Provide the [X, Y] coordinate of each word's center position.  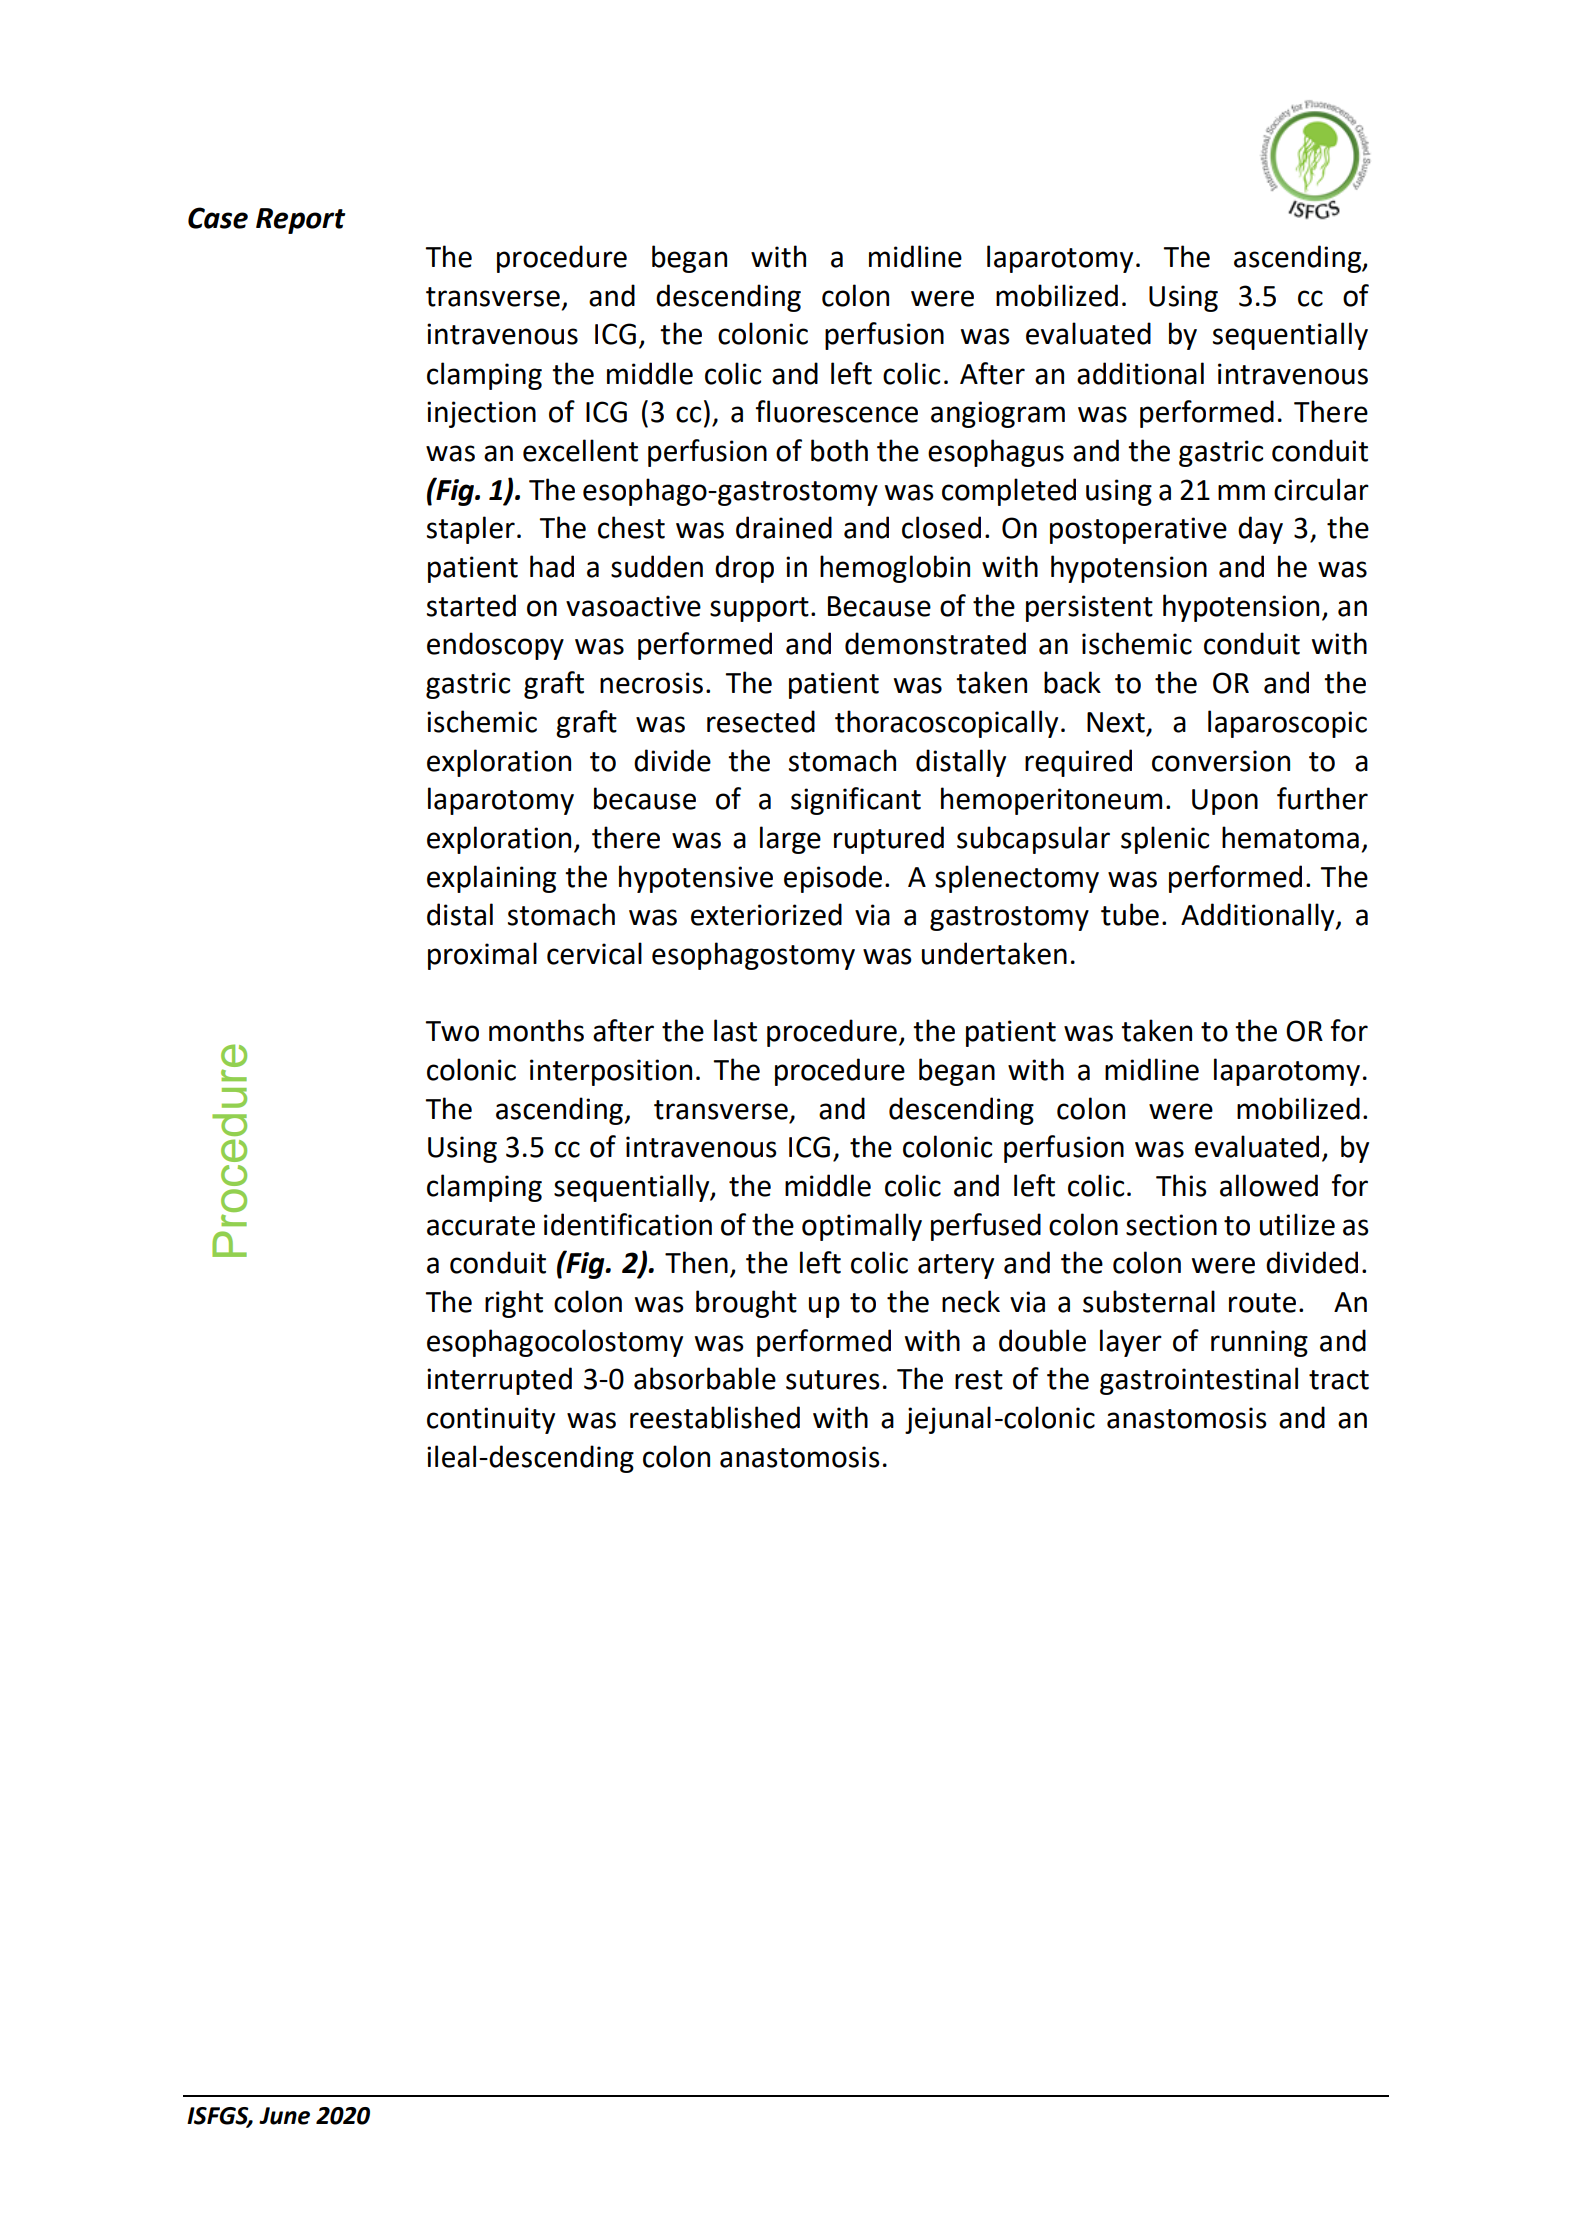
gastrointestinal [1199, 1381]
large [790, 840]
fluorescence [837, 411]
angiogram [998, 414]
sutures [833, 1380]
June [284, 2116]
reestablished [715, 1417]
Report [300, 221]
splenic [1165, 840]
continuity [491, 1420]
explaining [491, 879]
